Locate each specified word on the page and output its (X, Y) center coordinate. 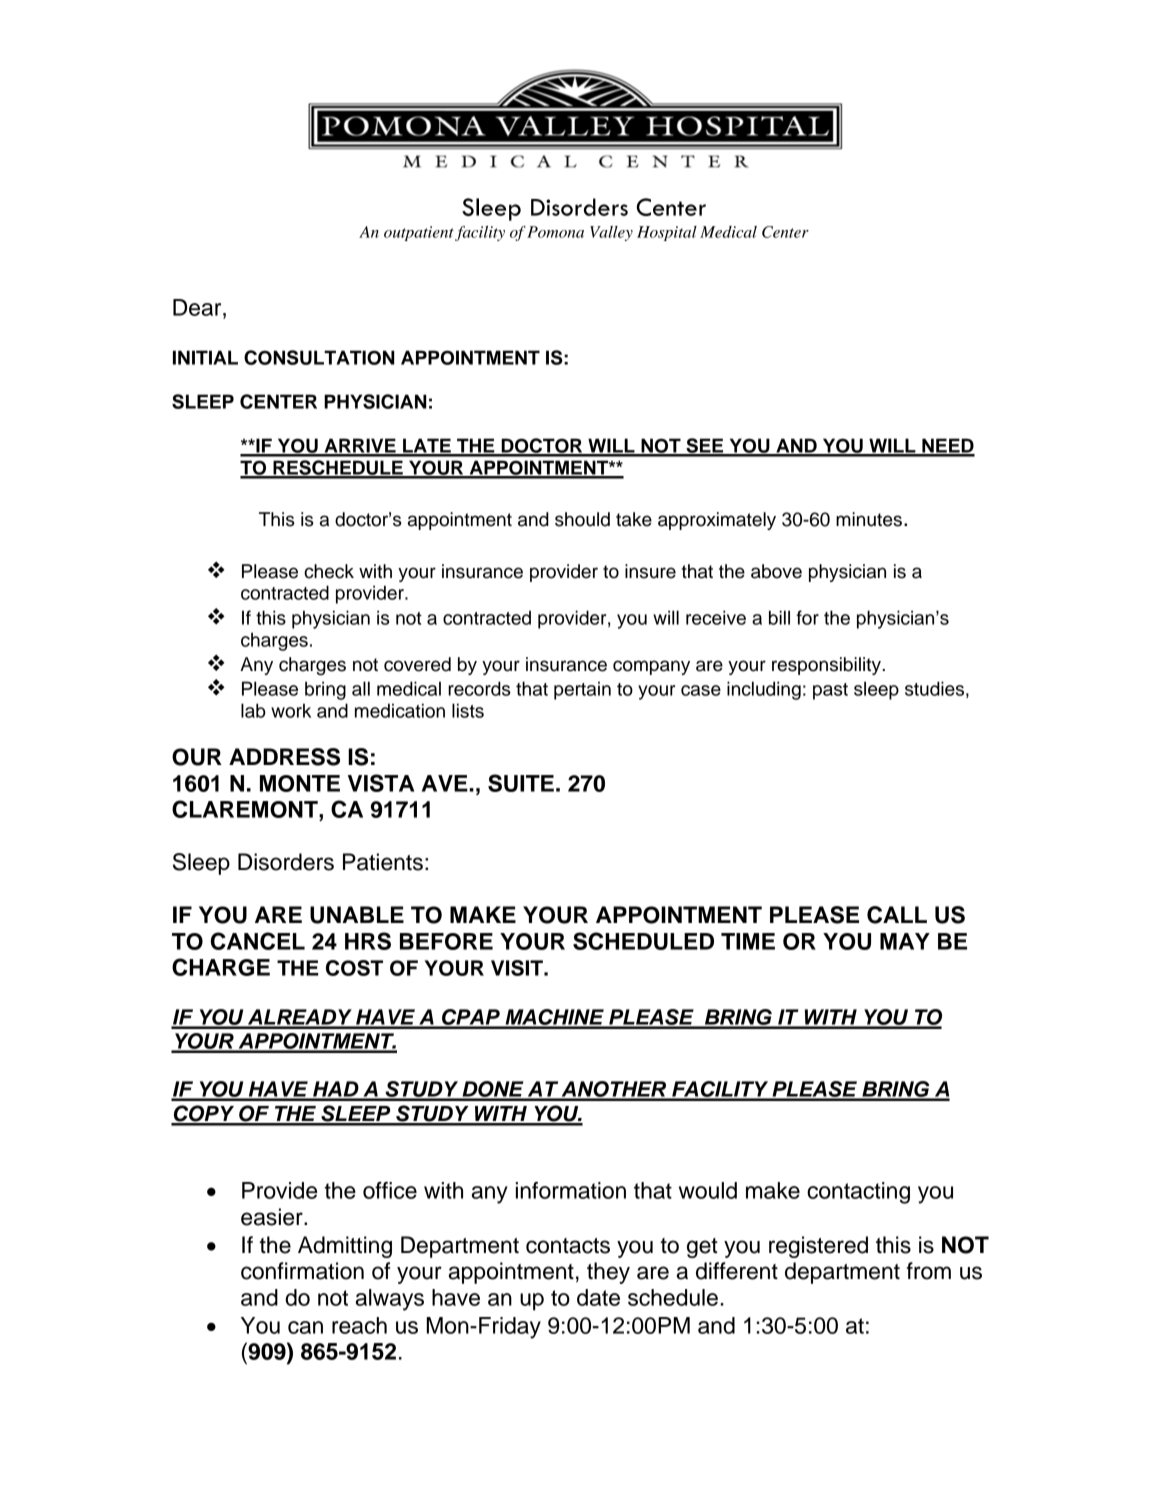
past (830, 691)
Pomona (555, 232)
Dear (198, 307)
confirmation (302, 1271)
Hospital (667, 233)
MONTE (300, 783)
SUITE (521, 783)
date (598, 1297)
